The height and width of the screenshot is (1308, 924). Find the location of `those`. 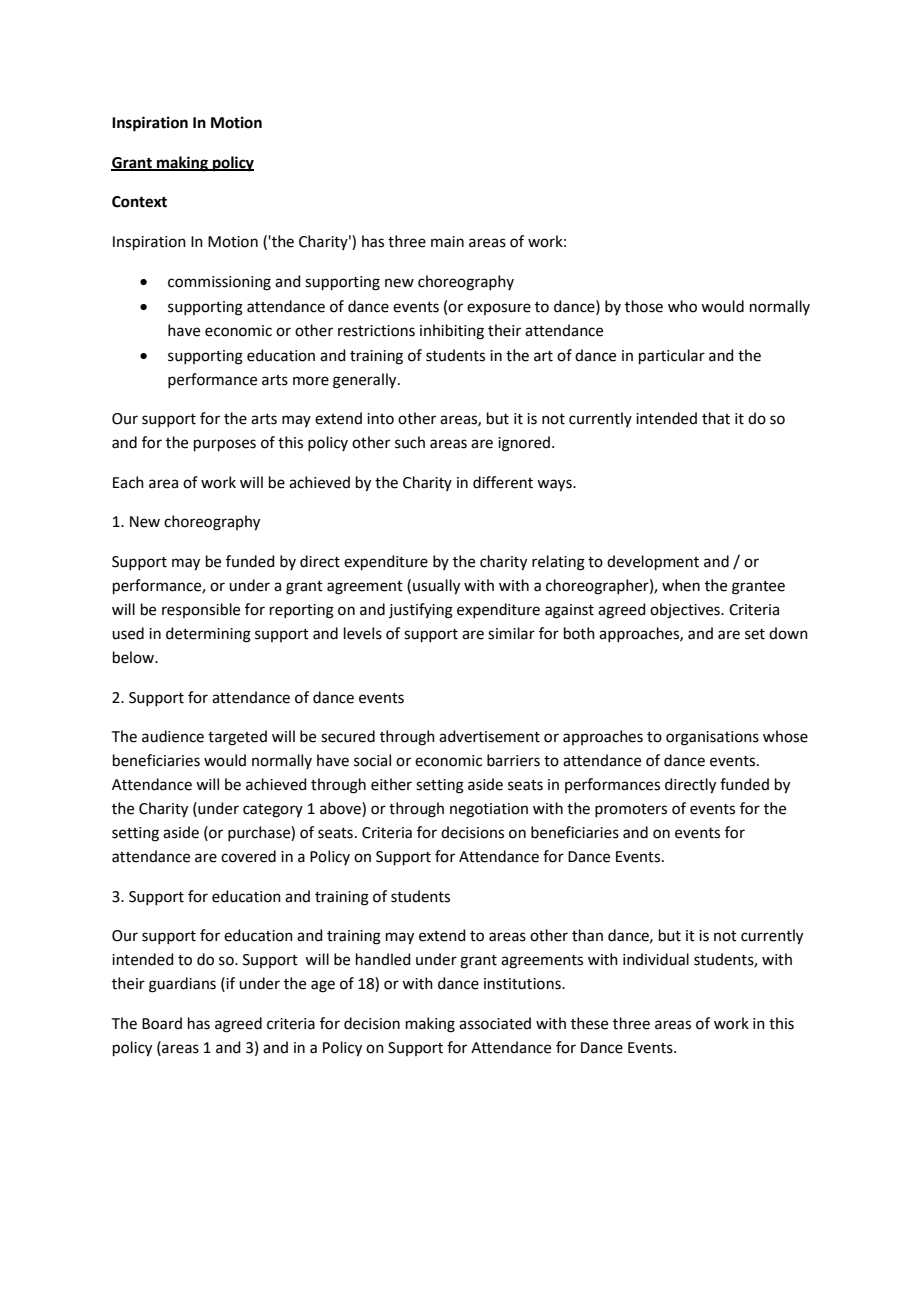

those is located at coordinates (644, 306).
